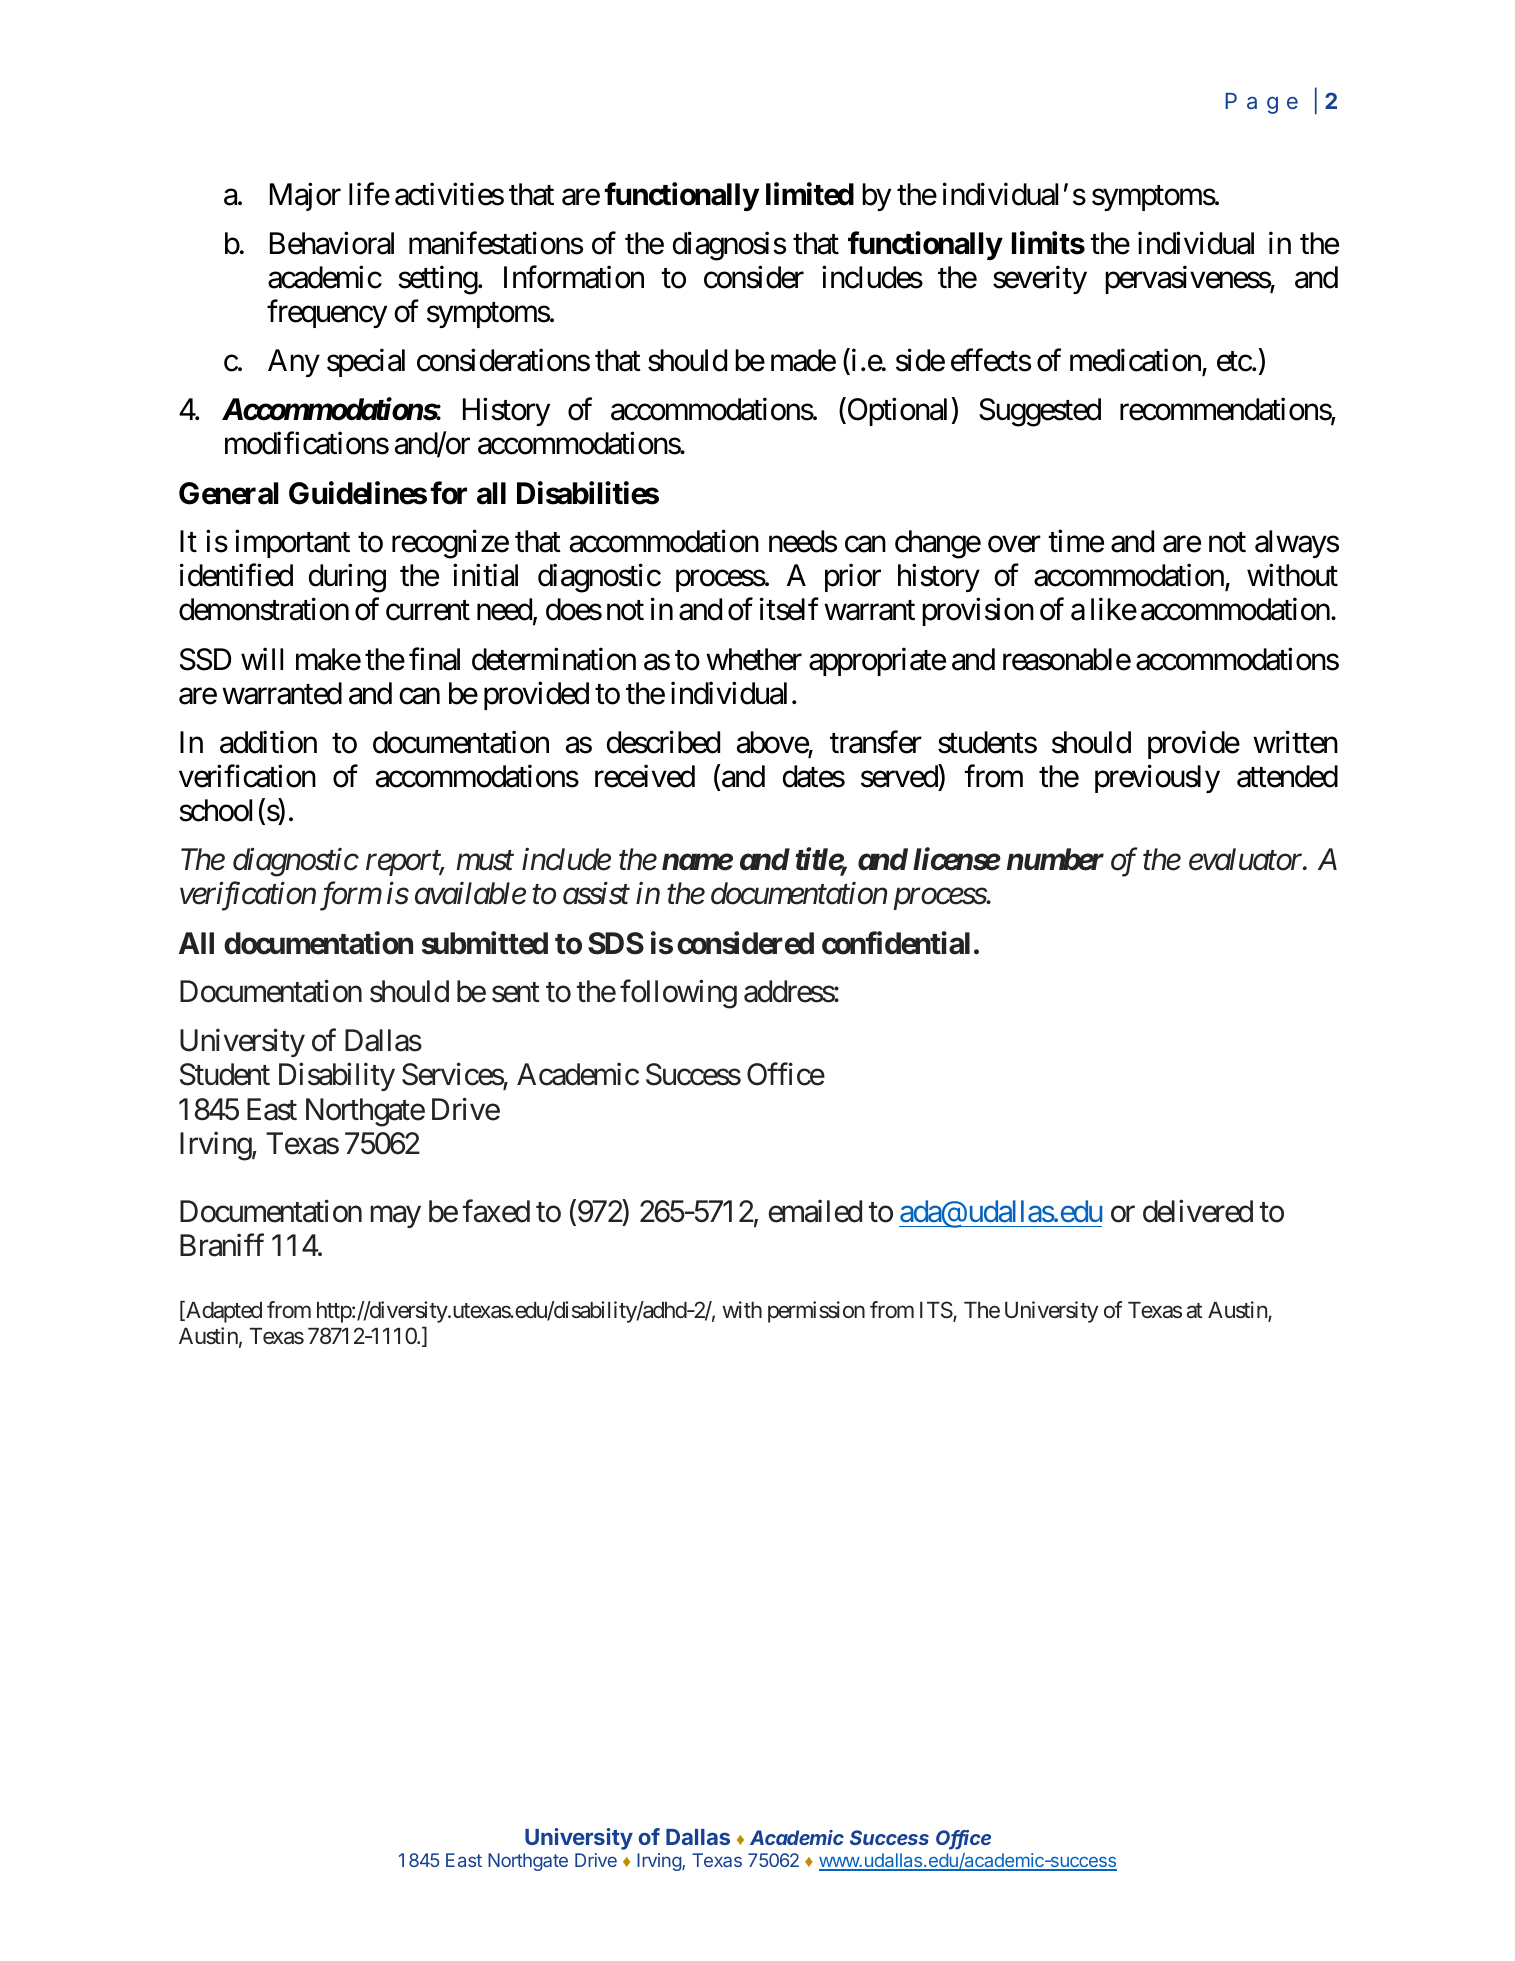 The image size is (1515, 1961). Describe the element at coordinates (810, 194) in the image. I see `limited` at that location.
